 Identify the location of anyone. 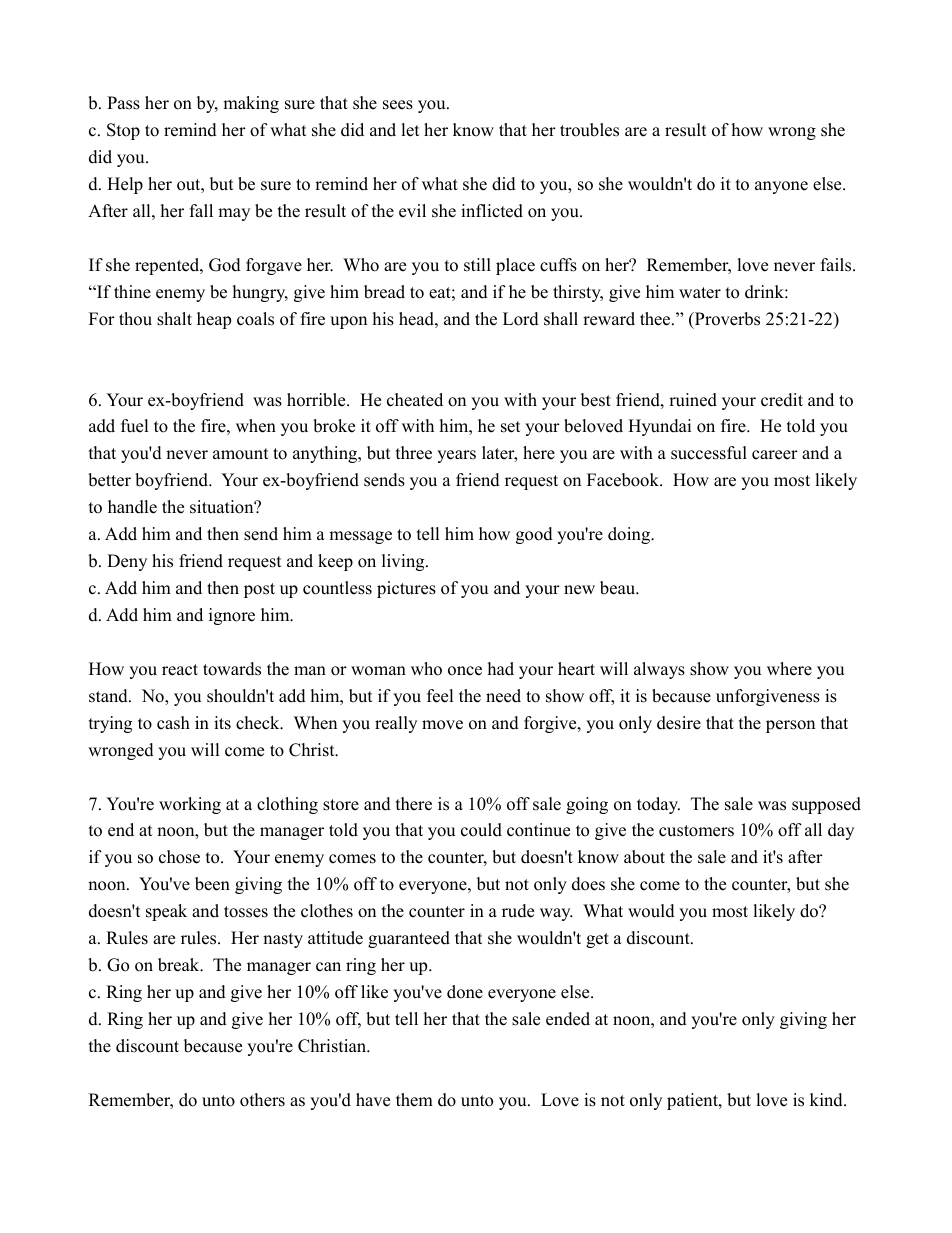
(781, 187).
